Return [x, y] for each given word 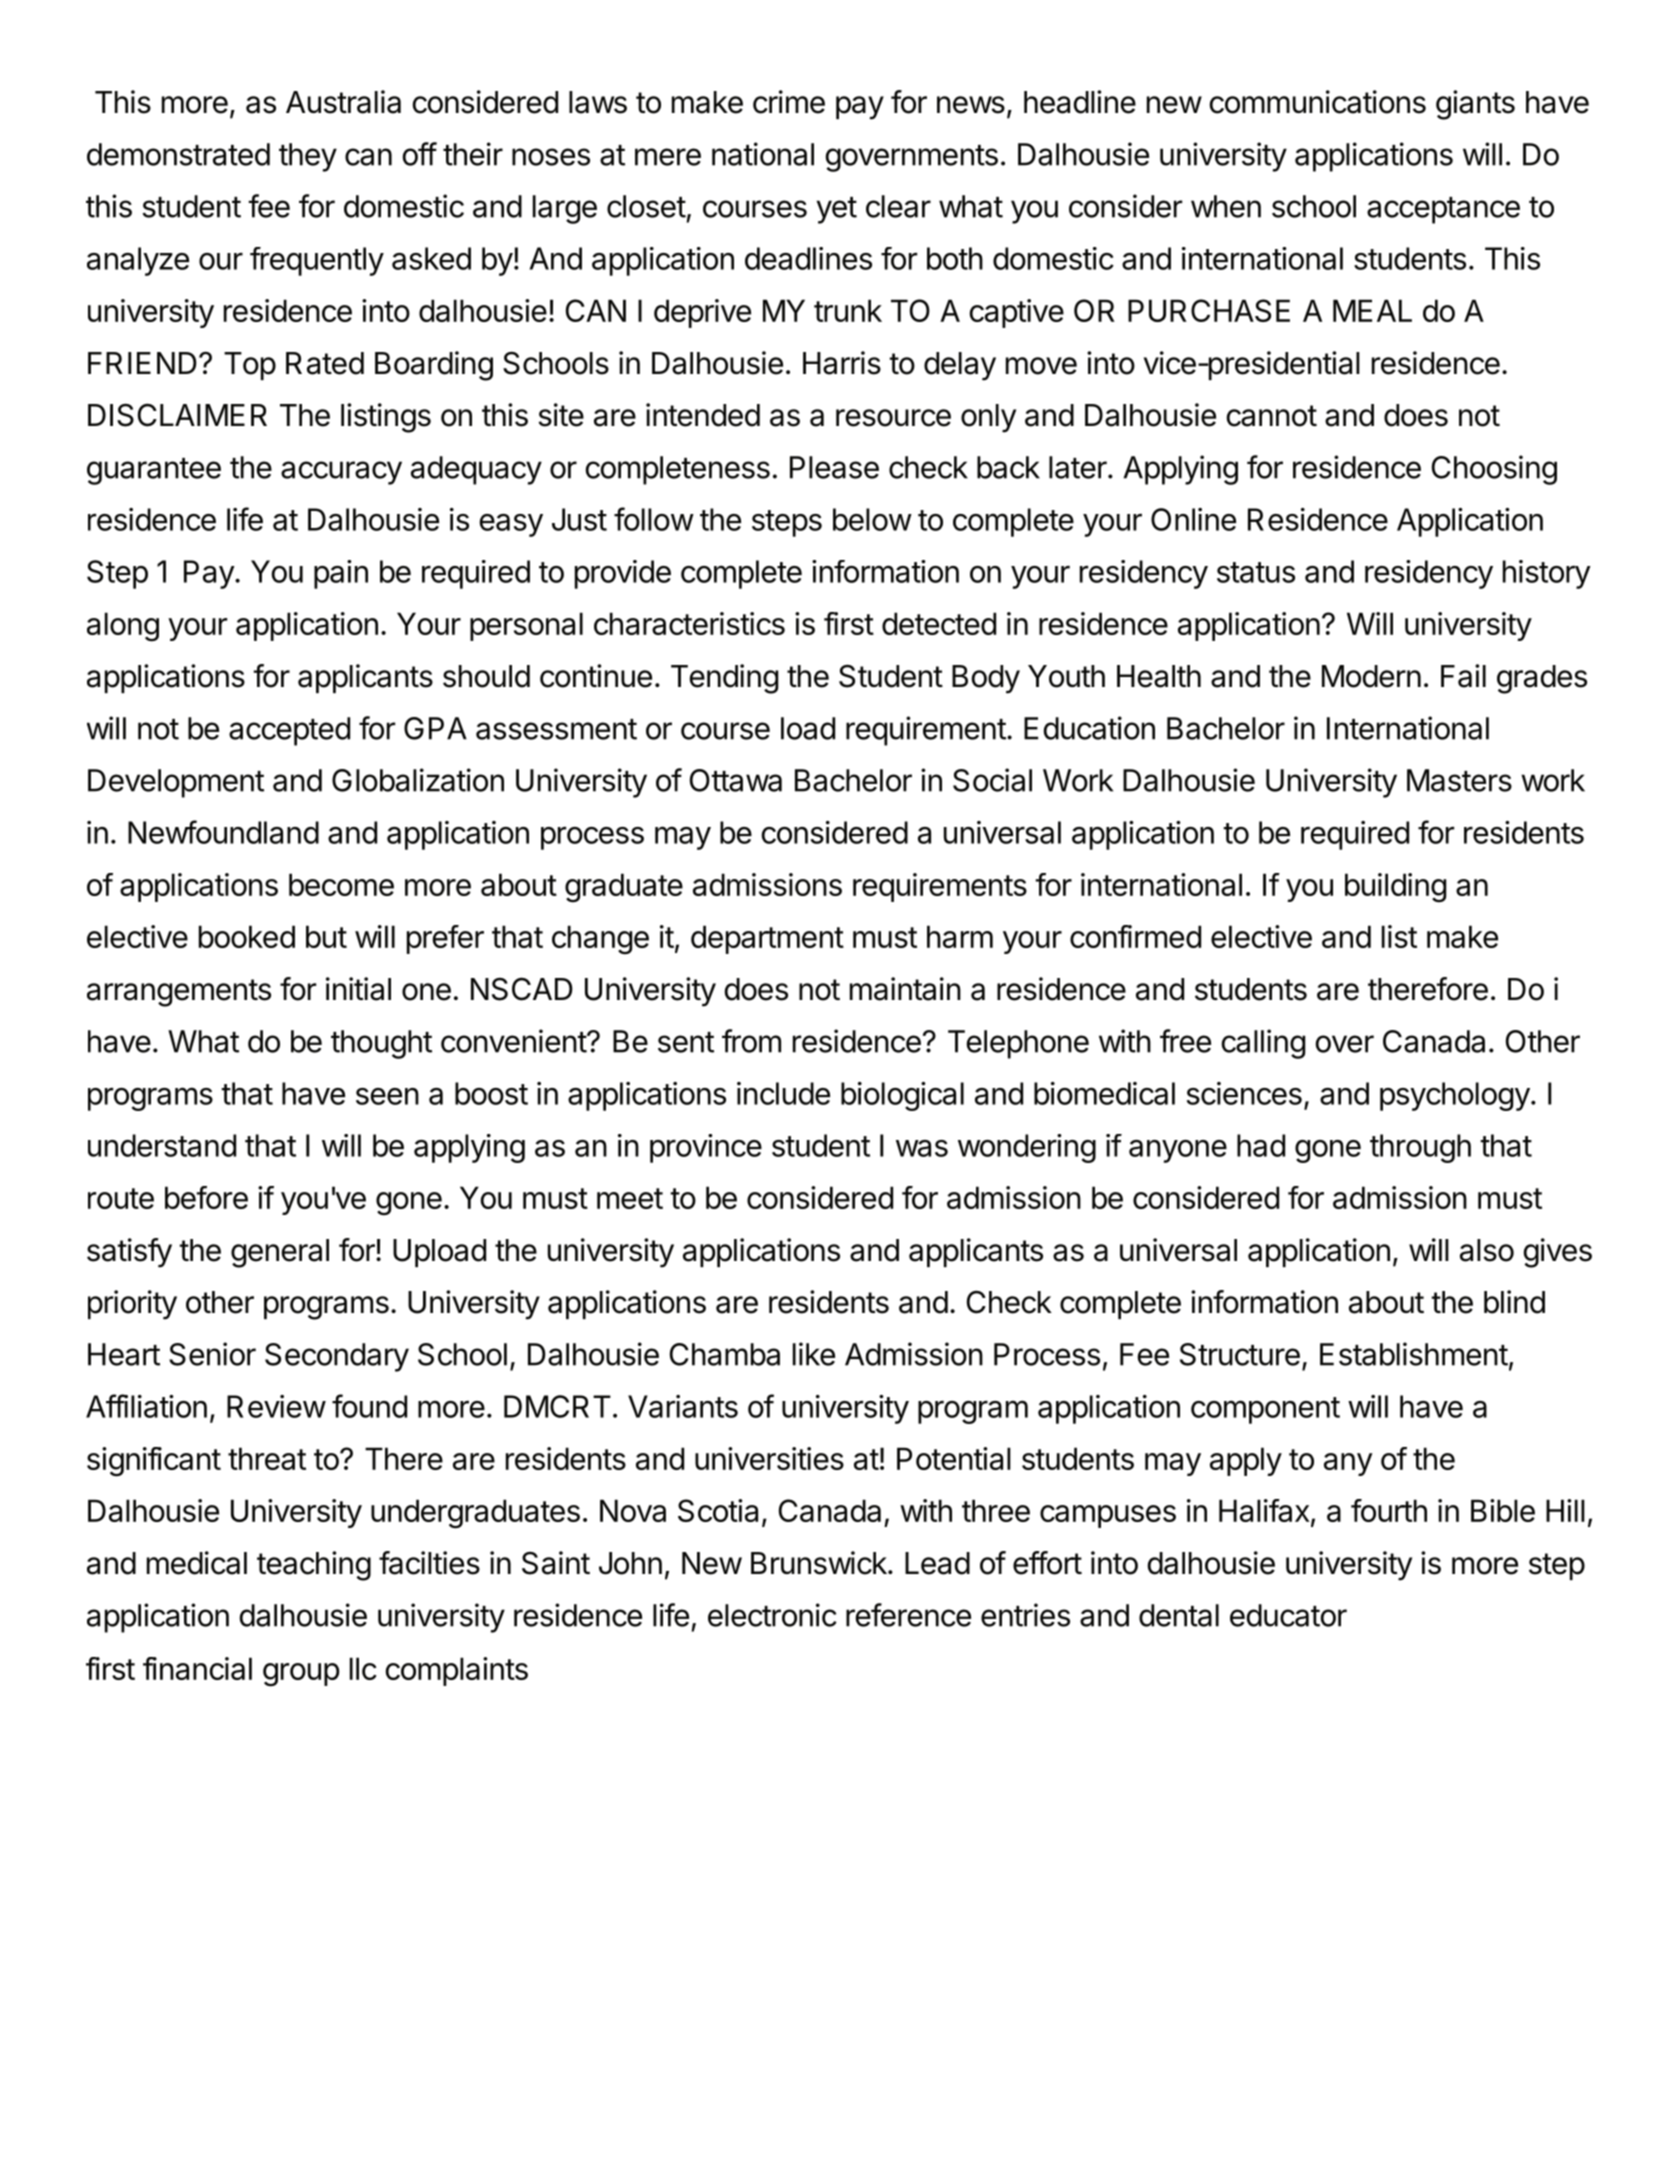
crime [789, 102]
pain [341, 574]
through [1420, 1148]
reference [908, 1615]
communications [1318, 102]
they [308, 157]
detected [939, 623]
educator [1288, 1615]
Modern [1371, 676]
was [922, 1148]
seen [387, 1096]
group [301, 1675]
